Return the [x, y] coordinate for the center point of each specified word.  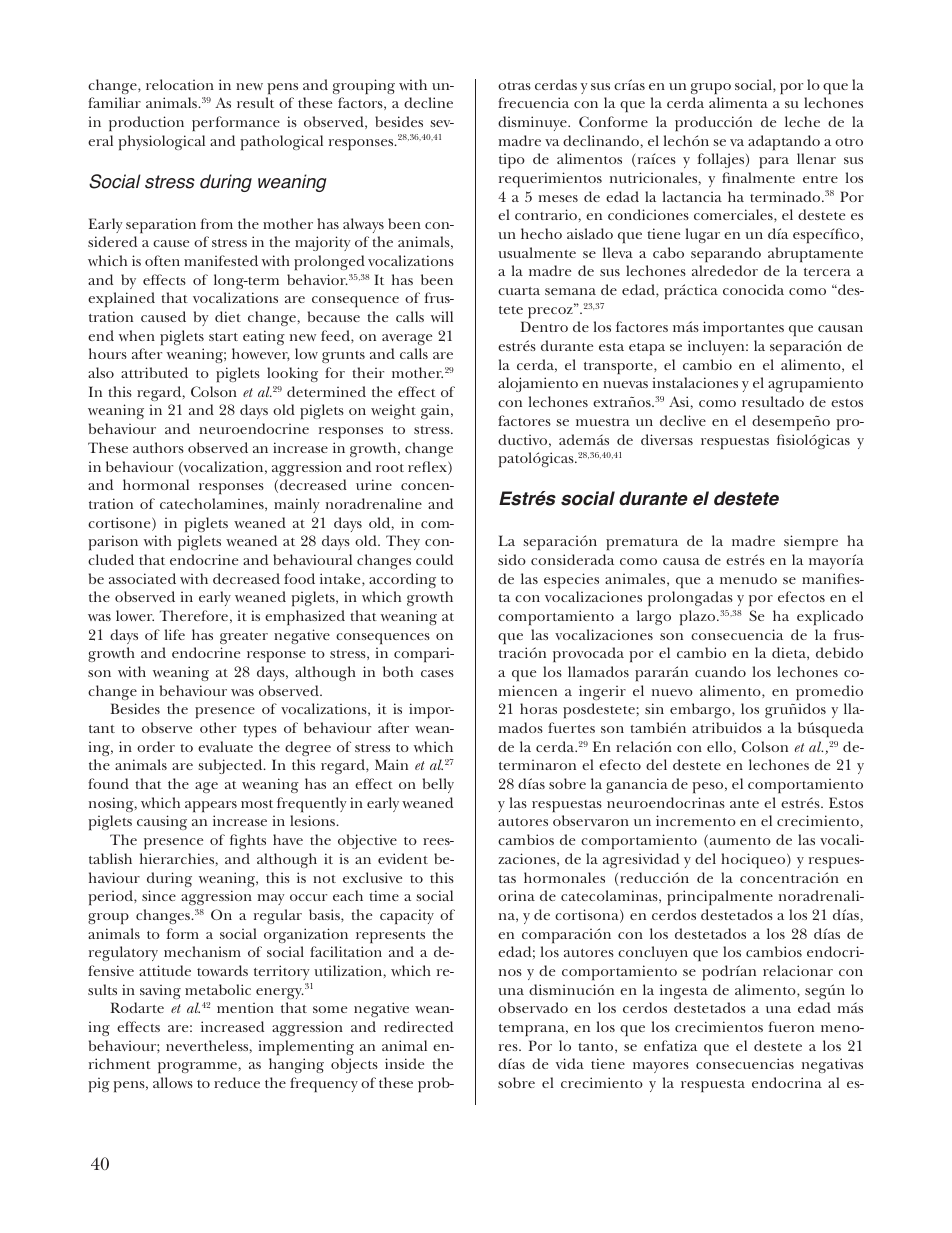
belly [438, 785]
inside [404, 1063]
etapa [647, 349]
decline [428, 102]
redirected [418, 1026]
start [223, 337]
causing [162, 822]
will [442, 316]
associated [142, 578]
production [146, 123]
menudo [748, 578]
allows [173, 1082]
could [434, 559]
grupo [711, 88]
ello [719, 746]
